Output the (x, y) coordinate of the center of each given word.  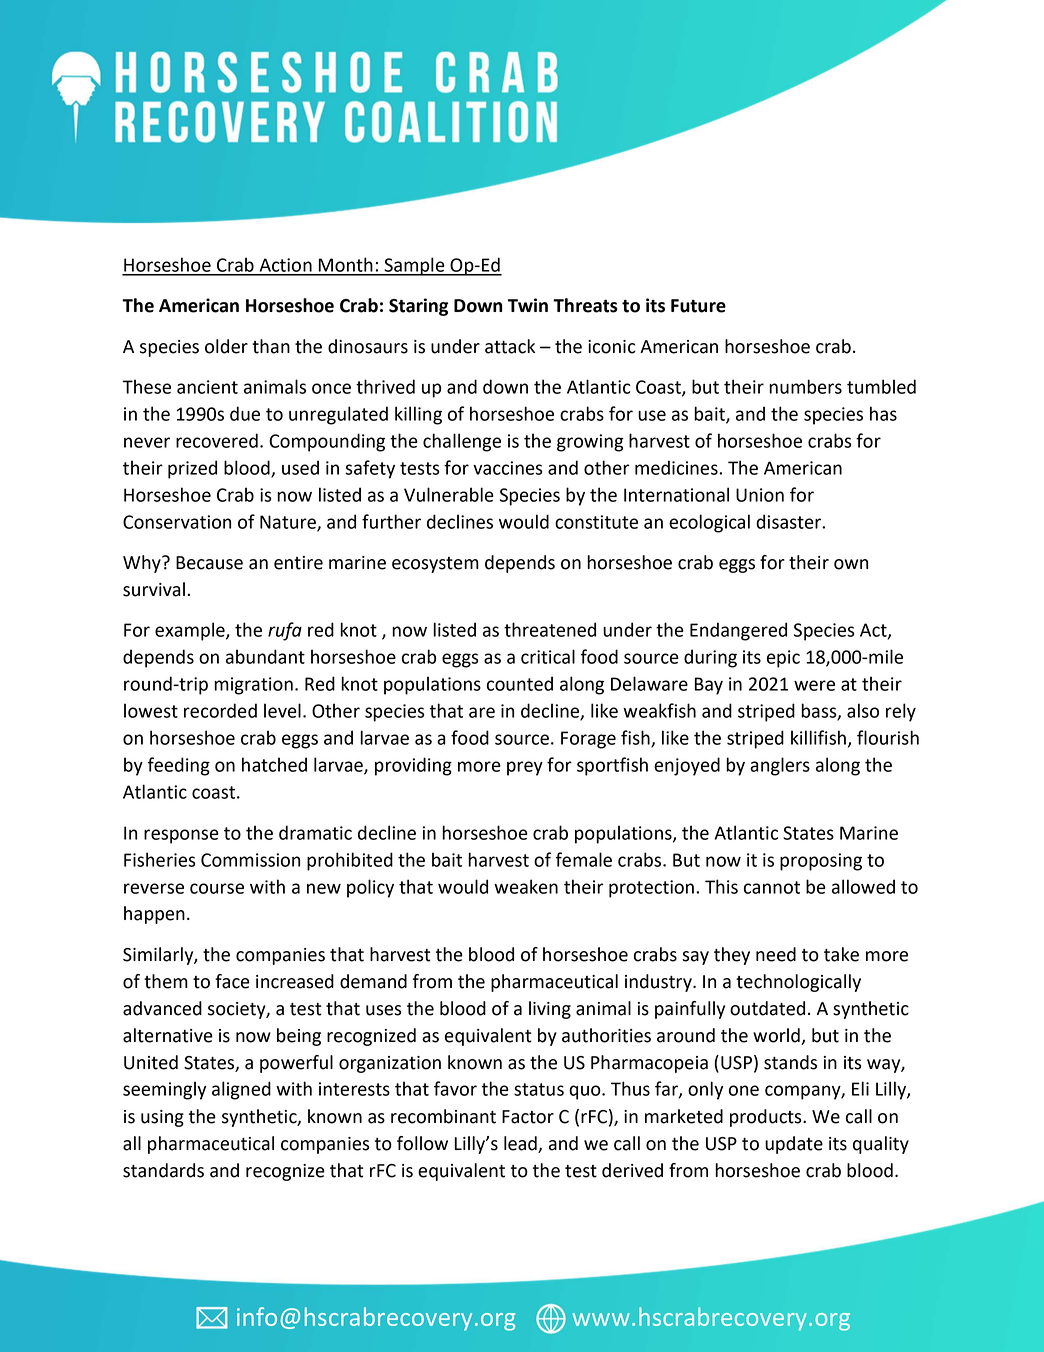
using (162, 1118)
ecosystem (435, 565)
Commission (250, 860)
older (226, 346)
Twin (528, 305)
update (794, 1145)
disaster (789, 521)
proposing (821, 862)
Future (698, 306)
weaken (526, 886)
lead (520, 1143)
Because (209, 563)
